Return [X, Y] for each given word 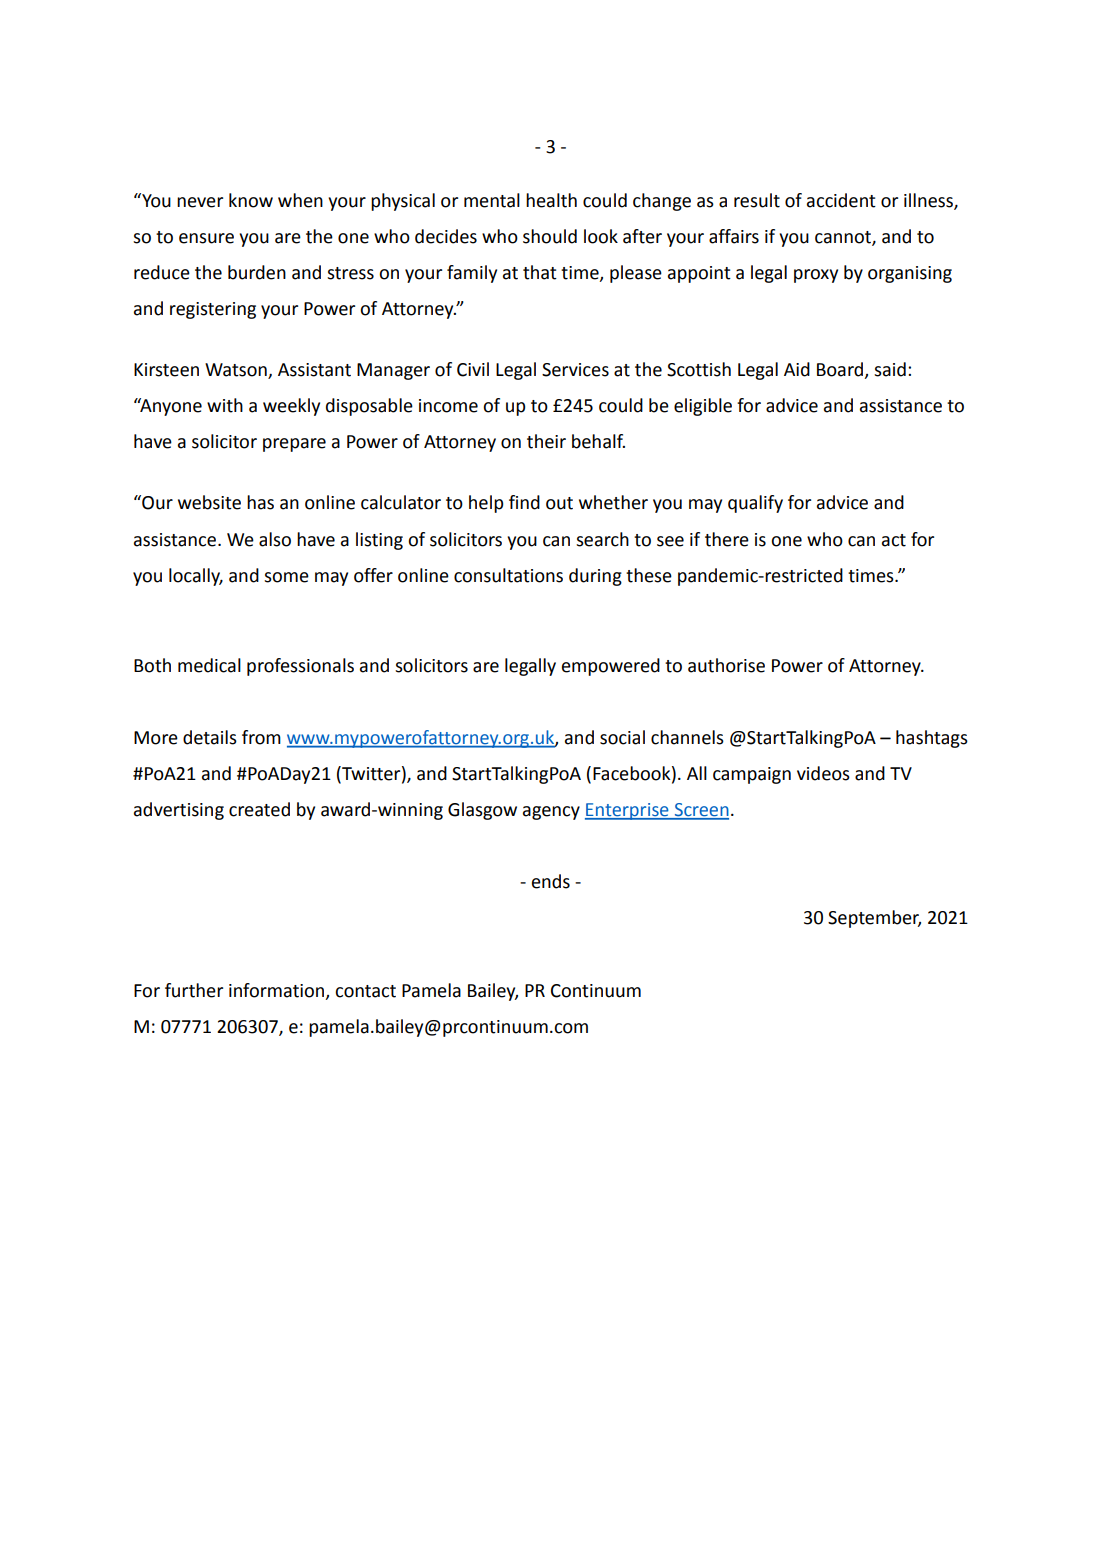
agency [551, 813]
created [259, 809]
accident [841, 200]
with [225, 405]
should [550, 236]
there [727, 539]
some [286, 577]
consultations [508, 575]
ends [551, 881]
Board [841, 370]
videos [823, 773]
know [251, 200]
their [546, 441]
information [278, 991]
